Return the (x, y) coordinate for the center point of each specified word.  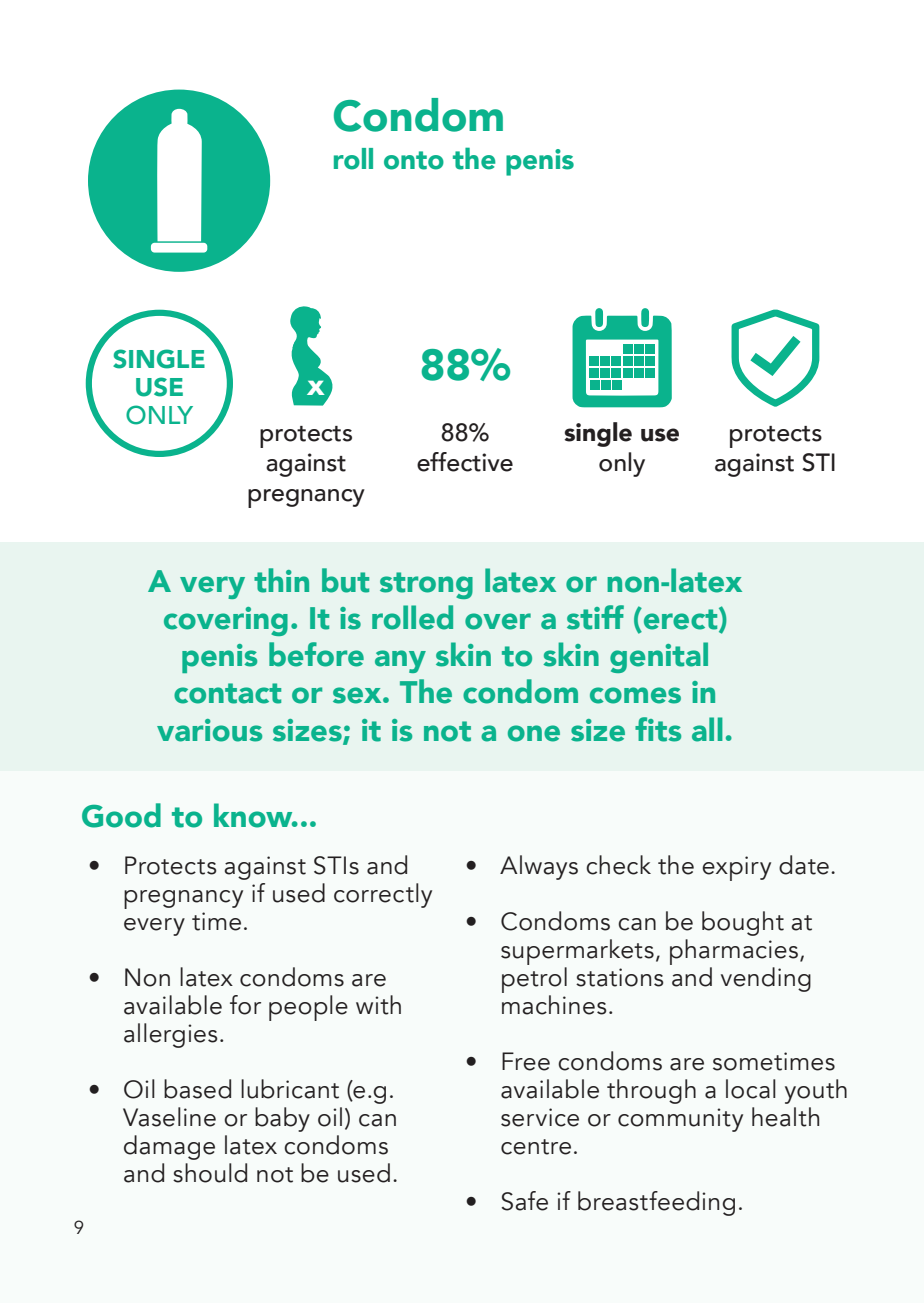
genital (659, 657)
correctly (383, 895)
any (400, 661)
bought (743, 923)
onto (414, 160)
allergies (171, 1035)
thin (281, 580)
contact (227, 693)
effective (465, 462)
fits (658, 729)
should (210, 1173)
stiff (595, 617)
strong (426, 585)
